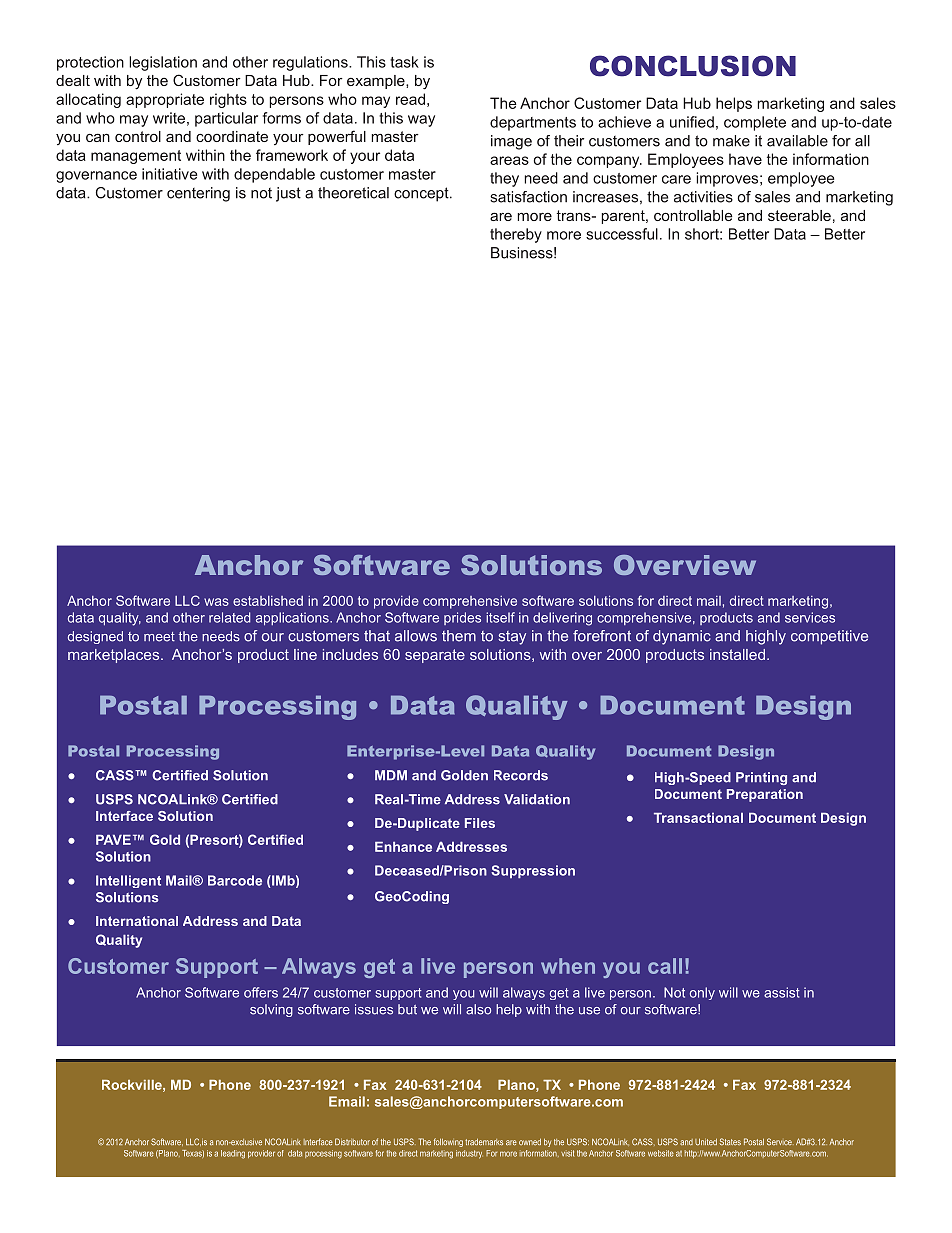 Image resolution: width=952 pixels, height=1233 pixels. Describe the element at coordinates (462, 618) in the screenshot. I see `prides` at that location.
